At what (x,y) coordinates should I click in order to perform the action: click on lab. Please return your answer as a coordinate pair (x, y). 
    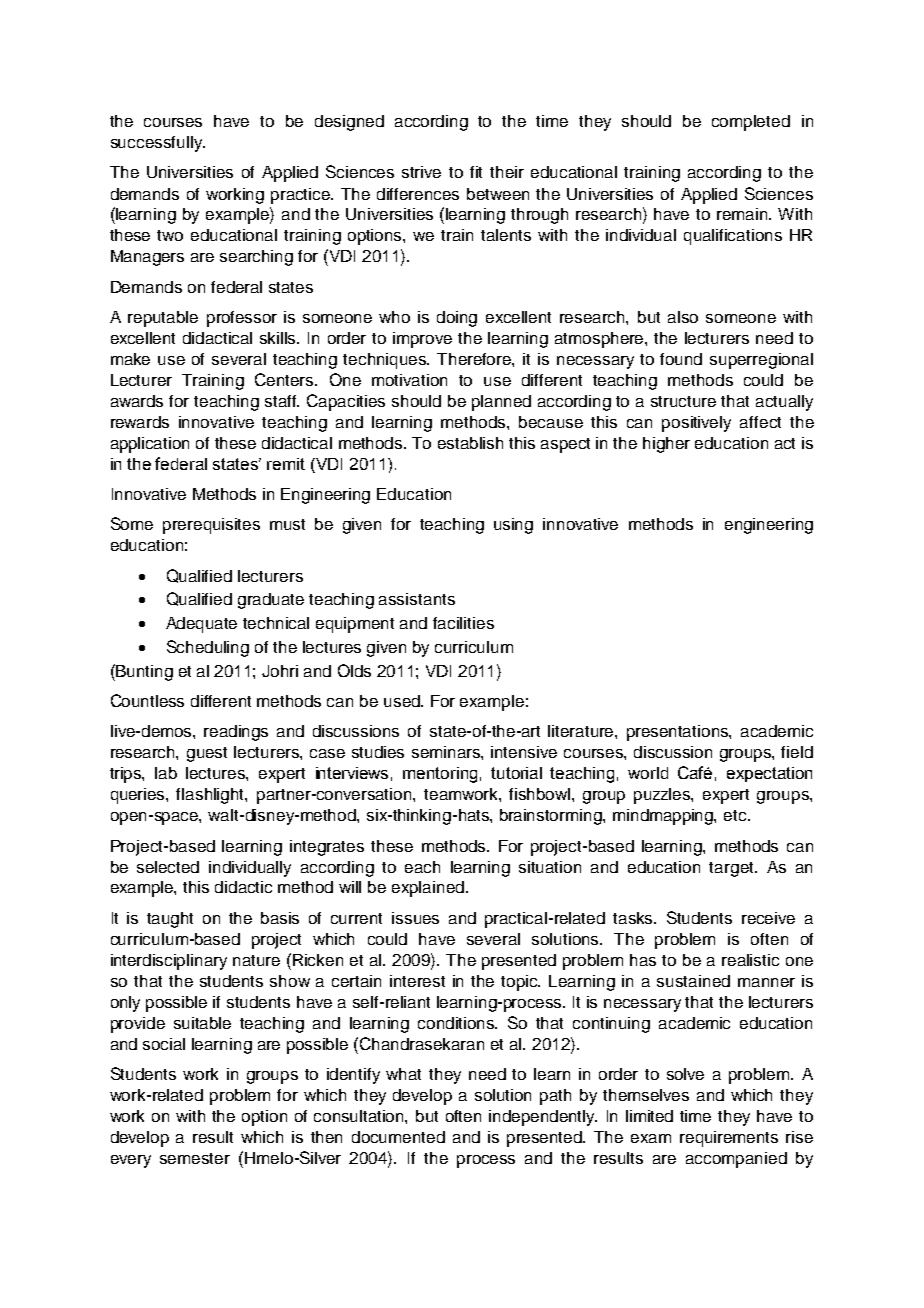
    Looking at the image, I should click on (166, 773).
